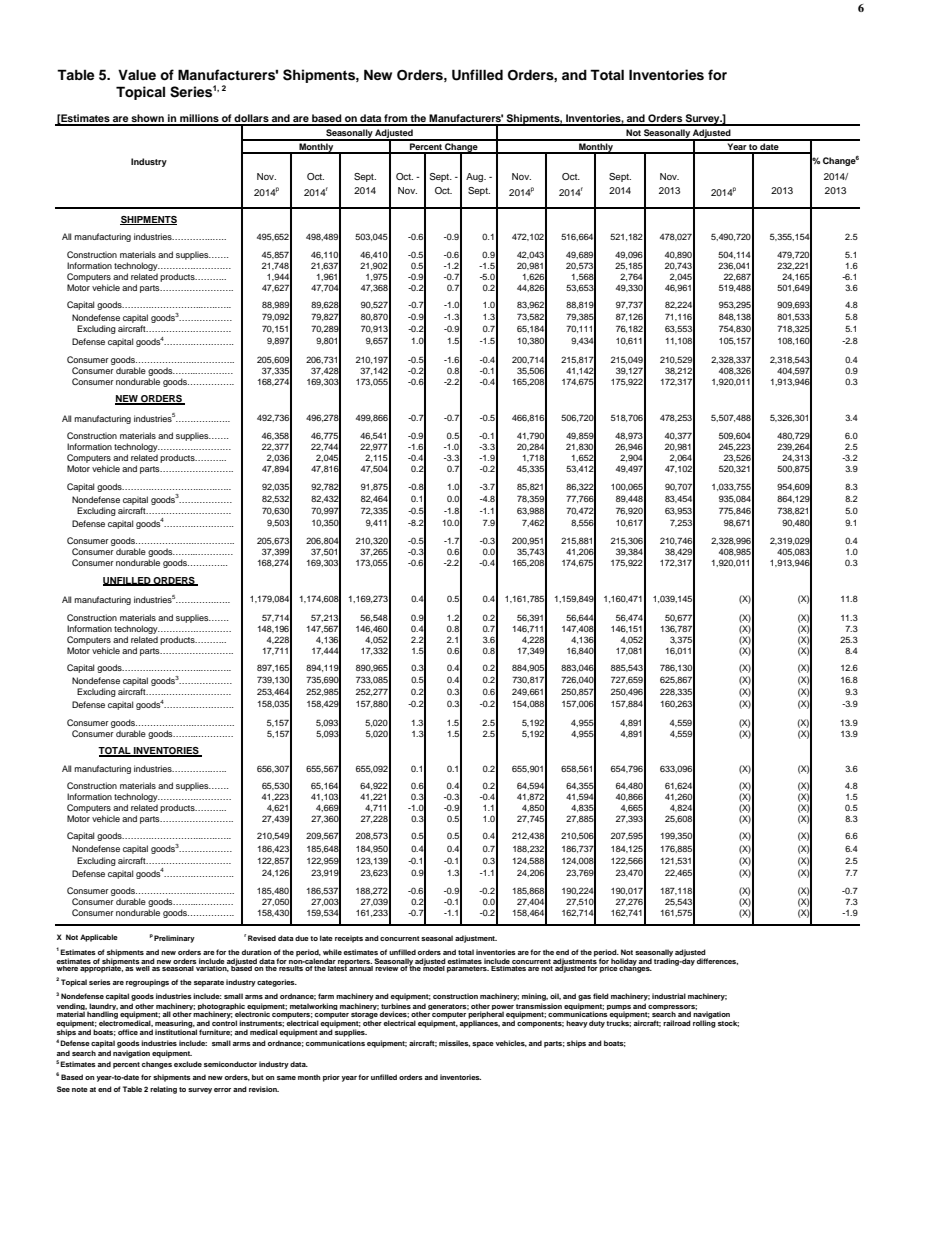  I want to click on differences, so click(717, 961).
